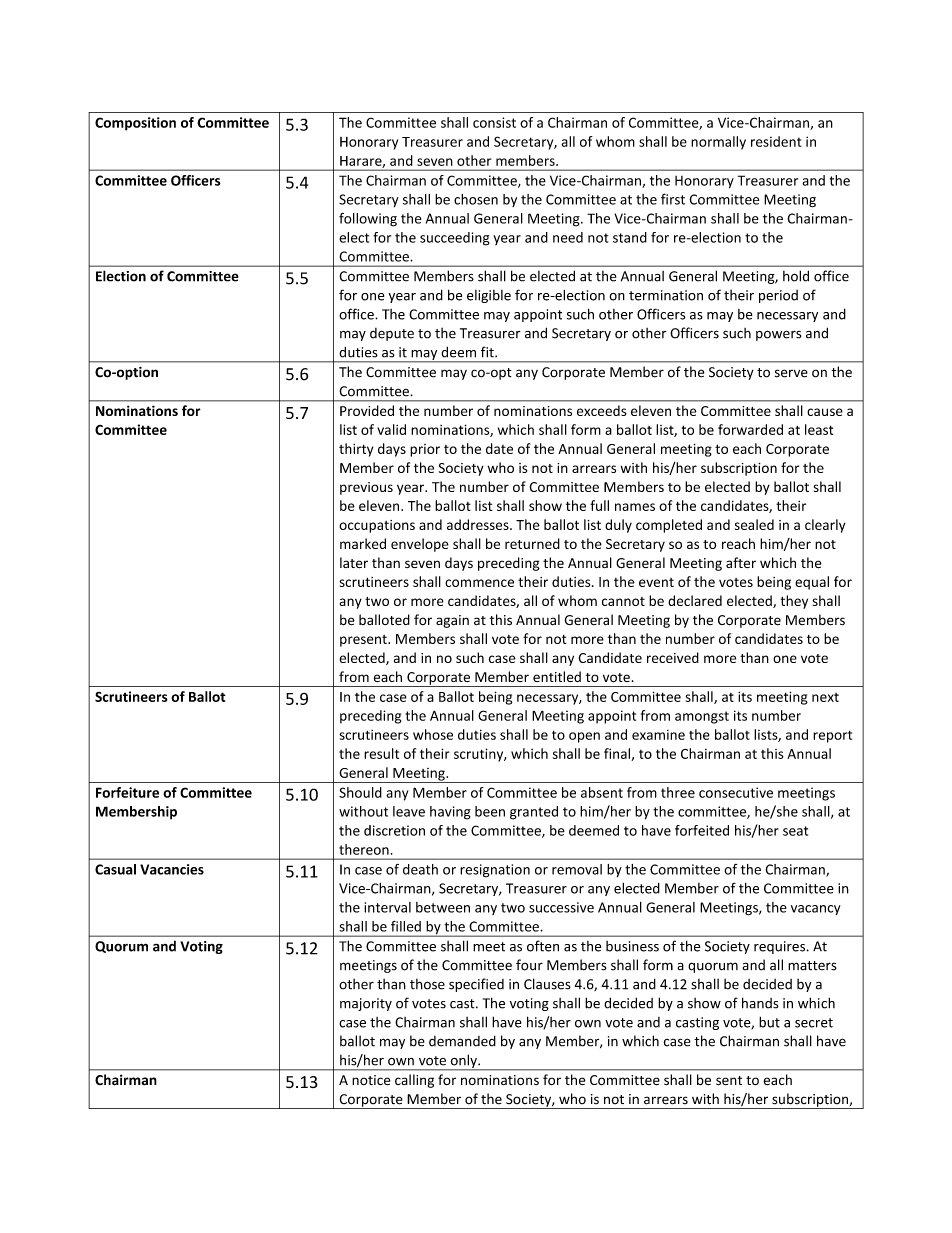 This page has width=952, height=1233. What do you see at coordinates (769, 1022) in the page?
I see `but` at bounding box center [769, 1022].
